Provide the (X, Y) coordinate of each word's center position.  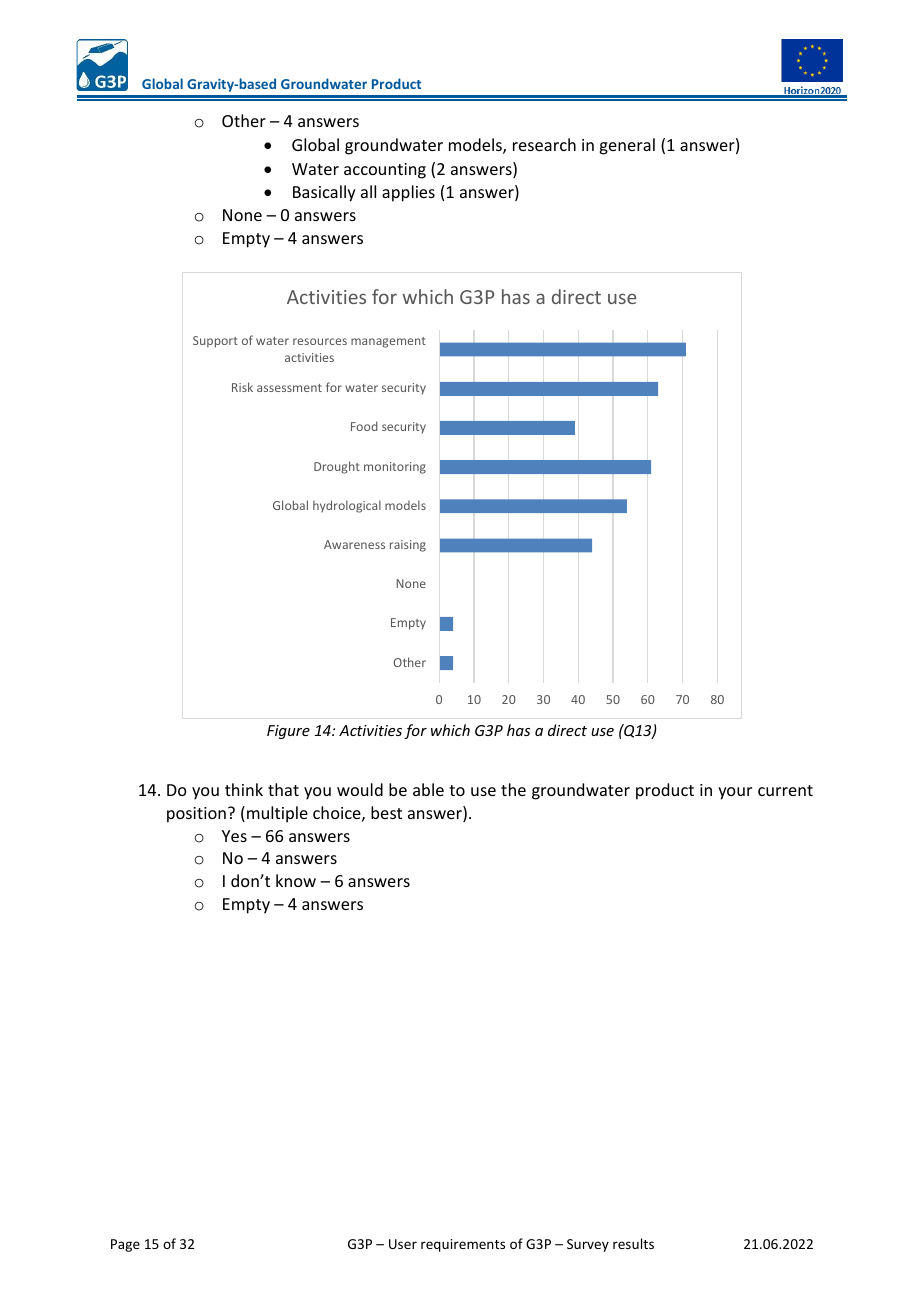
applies (408, 193)
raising (408, 546)
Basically (324, 193)
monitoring (395, 468)
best (386, 812)
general (627, 146)
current (785, 790)
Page (125, 1245)
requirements (463, 1245)
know (296, 880)
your (735, 793)
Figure (288, 732)
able (428, 789)
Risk (242, 387)
